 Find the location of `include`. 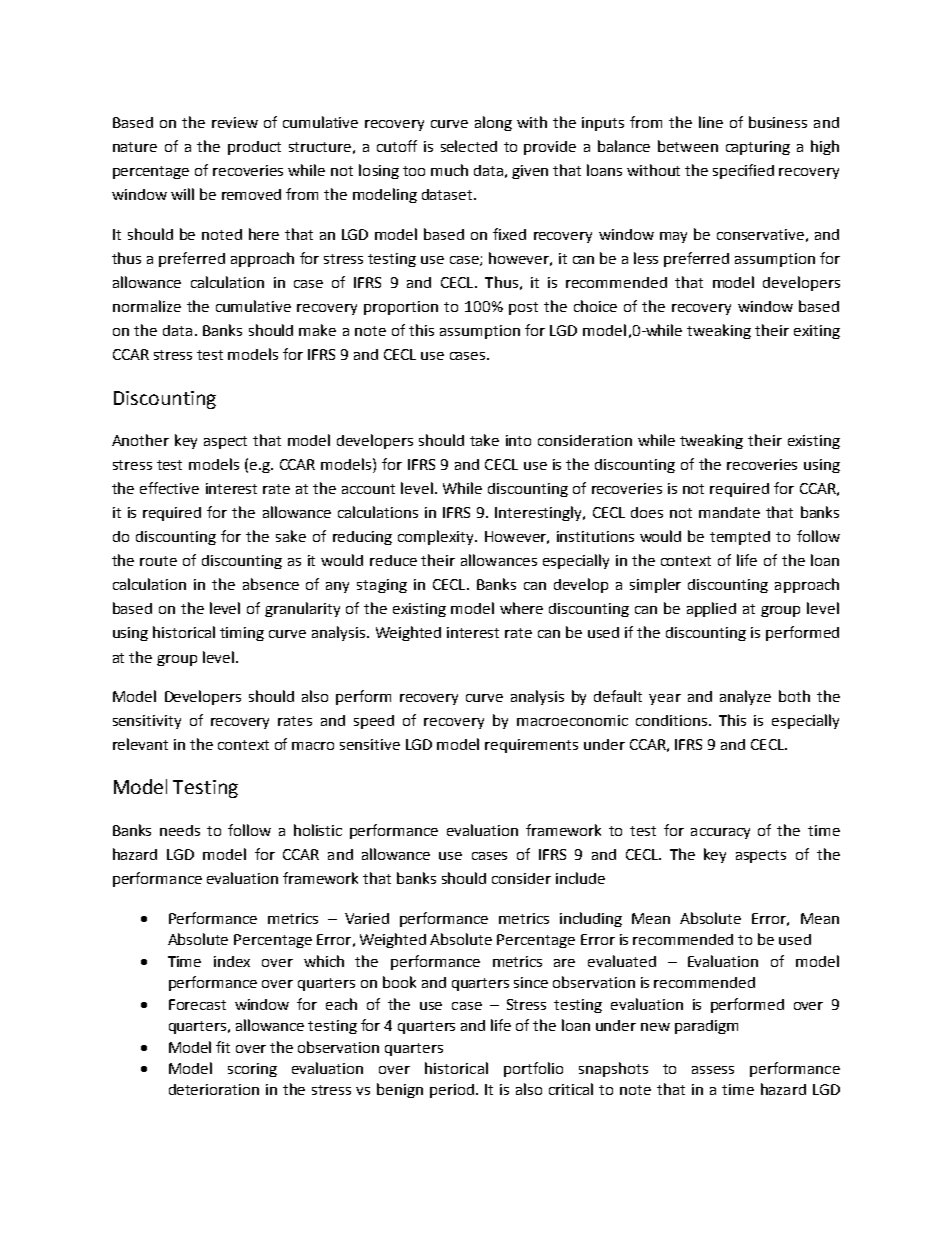

include is located at coordinates (580, 878).
